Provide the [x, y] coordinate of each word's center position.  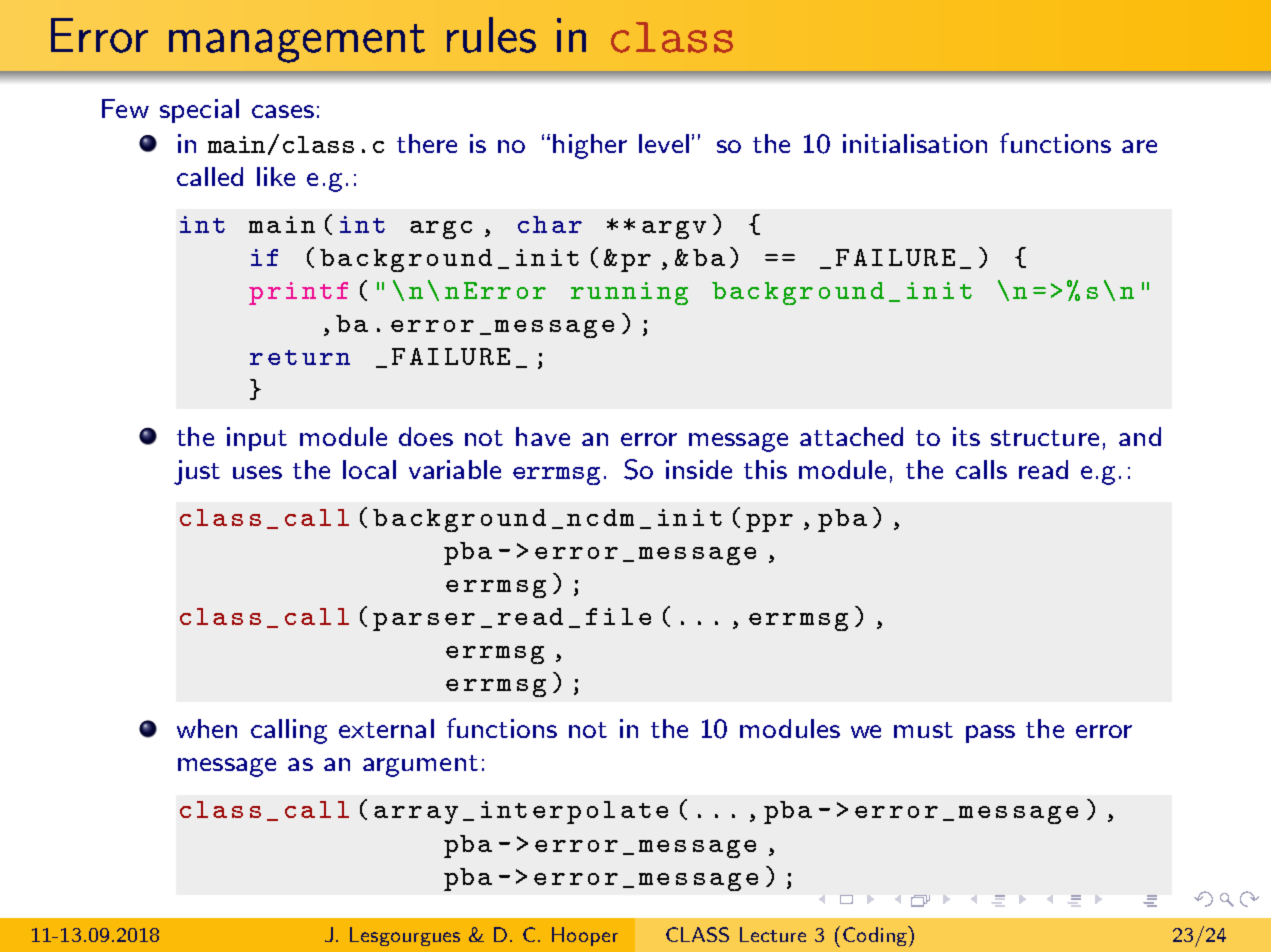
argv [674, 230]
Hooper [585, 936]
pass [990, 734]
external [386, 728]
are [1139, 146]
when [207, 728]
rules [491, 35]
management [297, 43]
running [629, 293]
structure [1045, 438]
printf [298, 293]
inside [699, 469]
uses [257, 472]
